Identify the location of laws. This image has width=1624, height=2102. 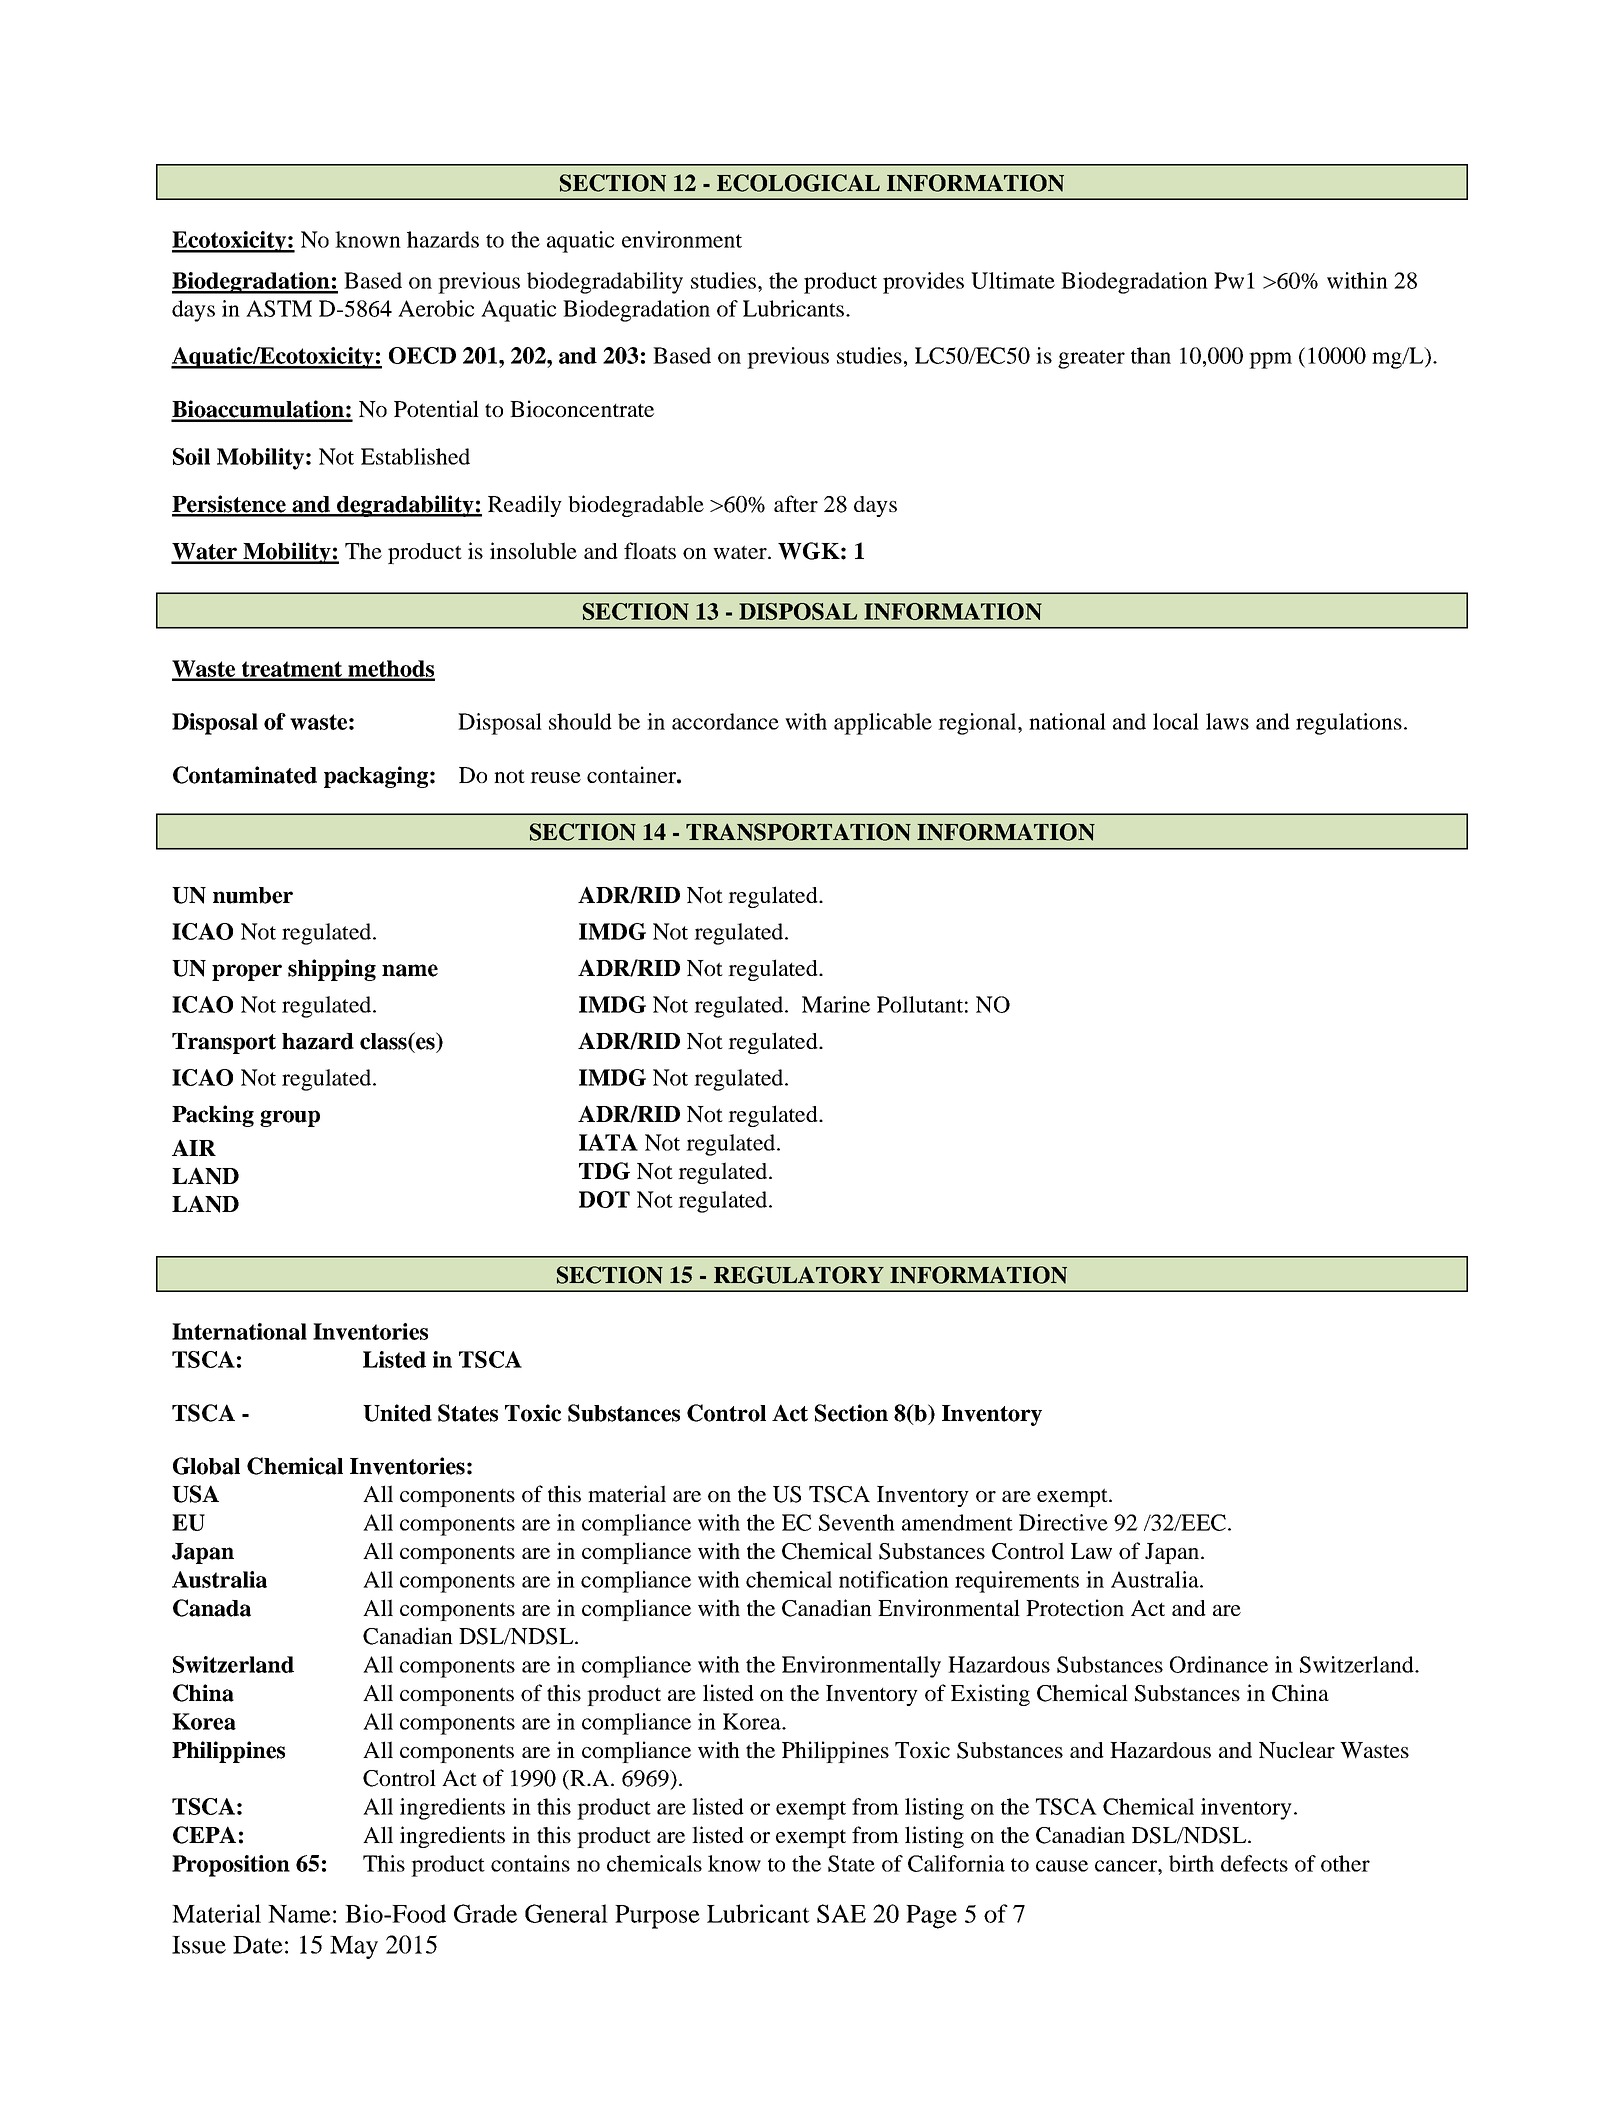
(1227, 721).
